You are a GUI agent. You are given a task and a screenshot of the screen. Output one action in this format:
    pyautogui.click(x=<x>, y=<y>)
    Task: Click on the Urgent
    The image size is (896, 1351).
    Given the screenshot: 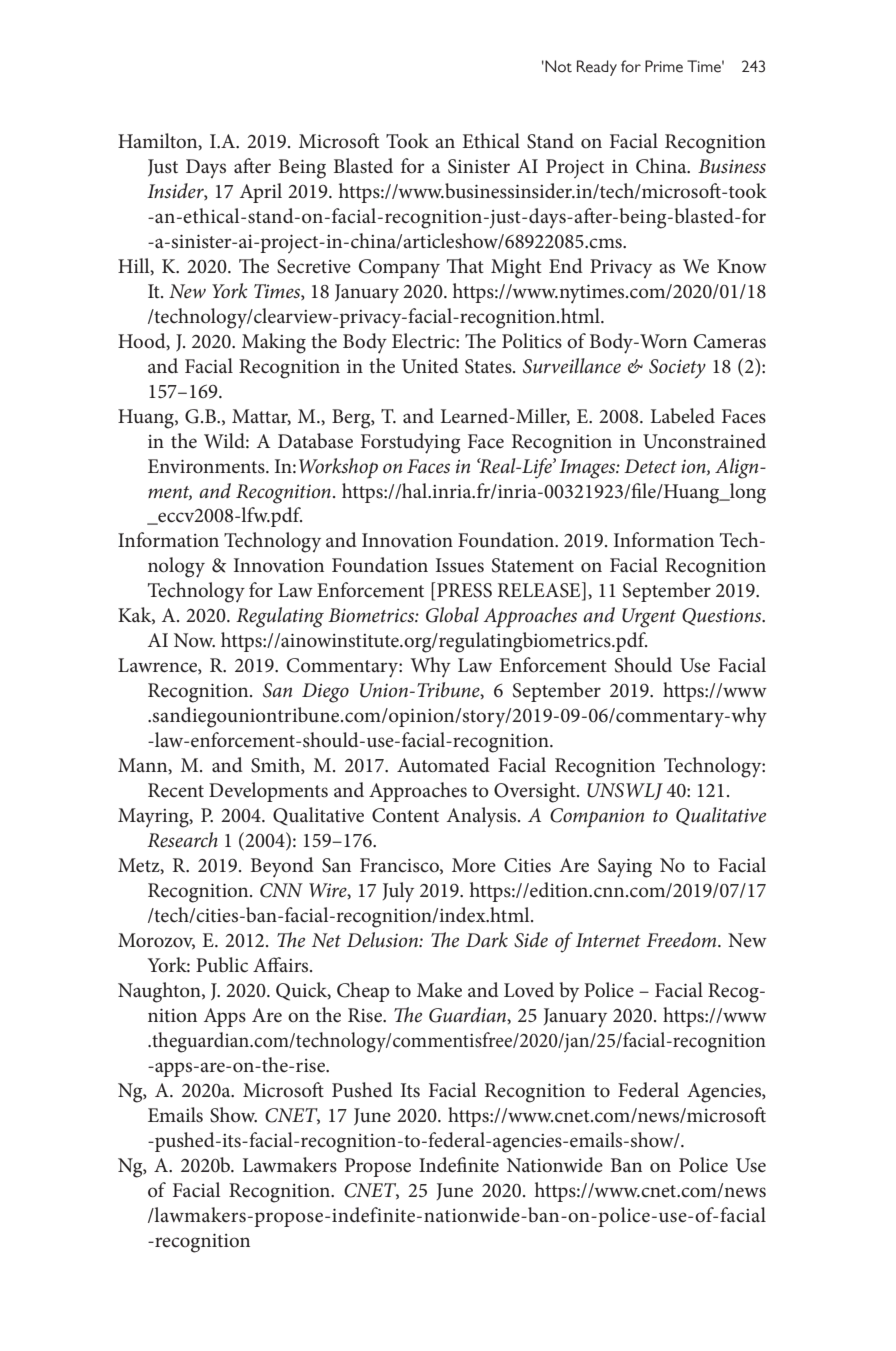 What is the action you would take?
    pyautogui.click(x=649, y=618)
